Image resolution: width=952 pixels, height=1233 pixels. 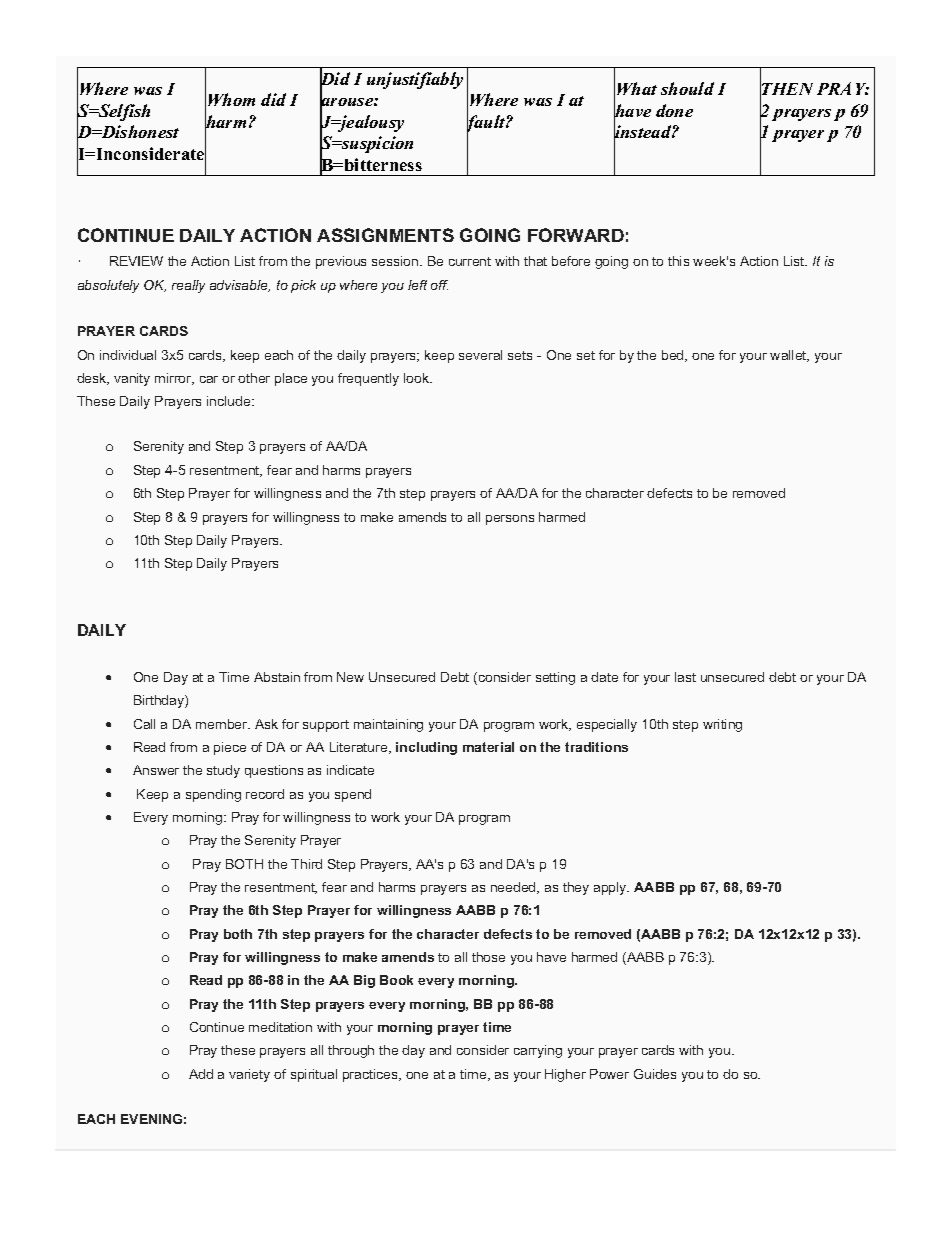 I want to click on unjustifiably, so click(x=415, y=80).
